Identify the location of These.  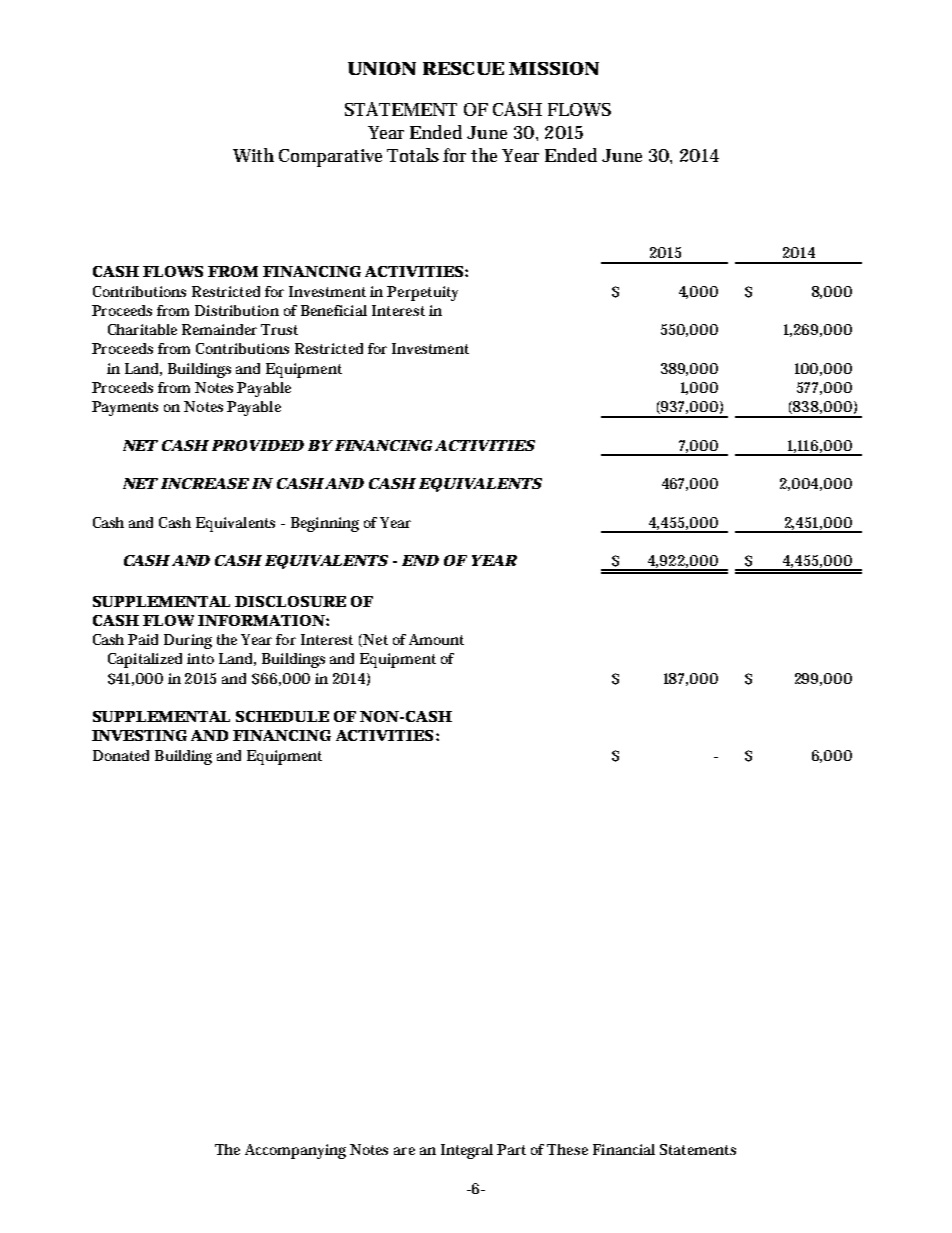
(567, 1149).
